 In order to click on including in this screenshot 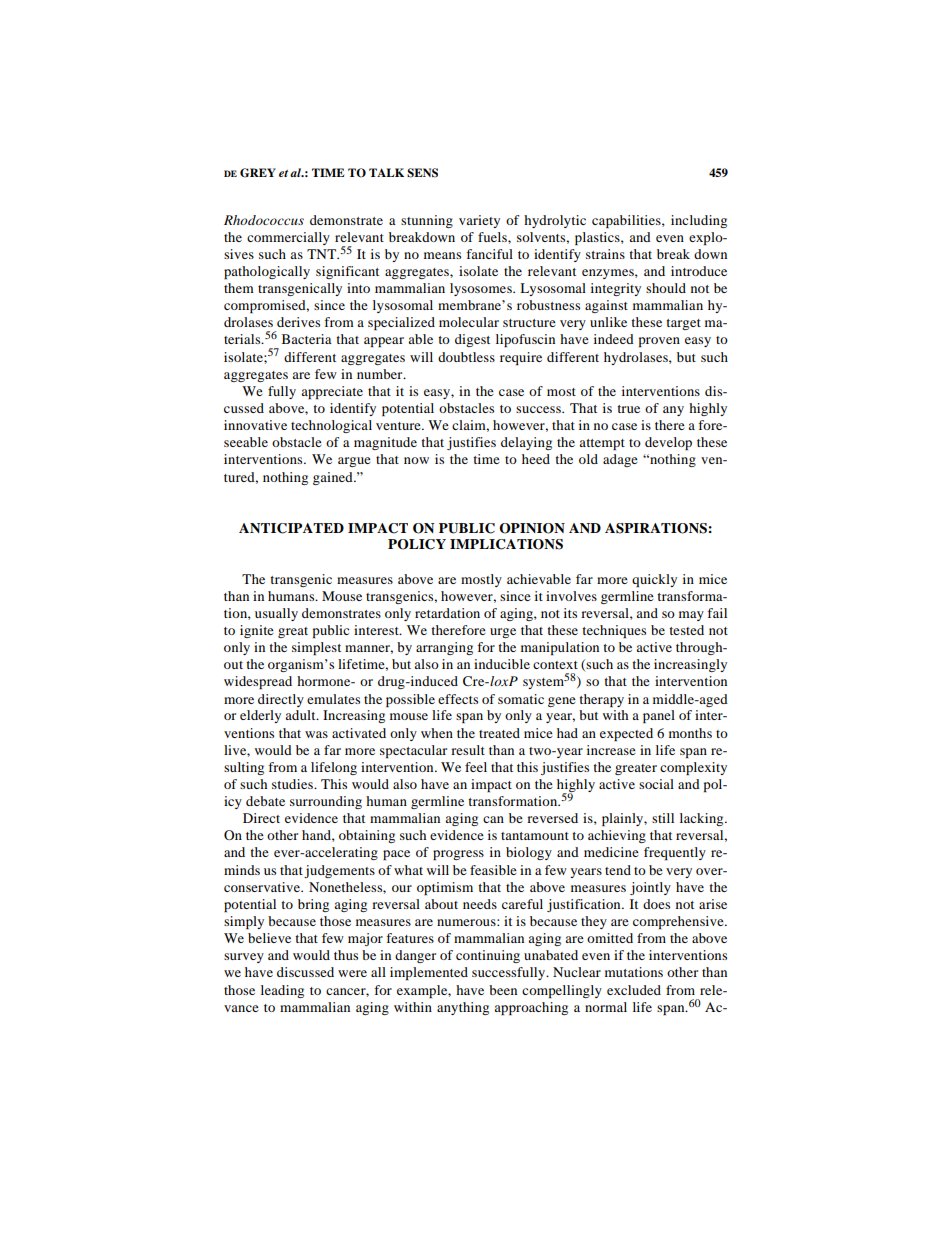, I will do `click(699, 221)`.
